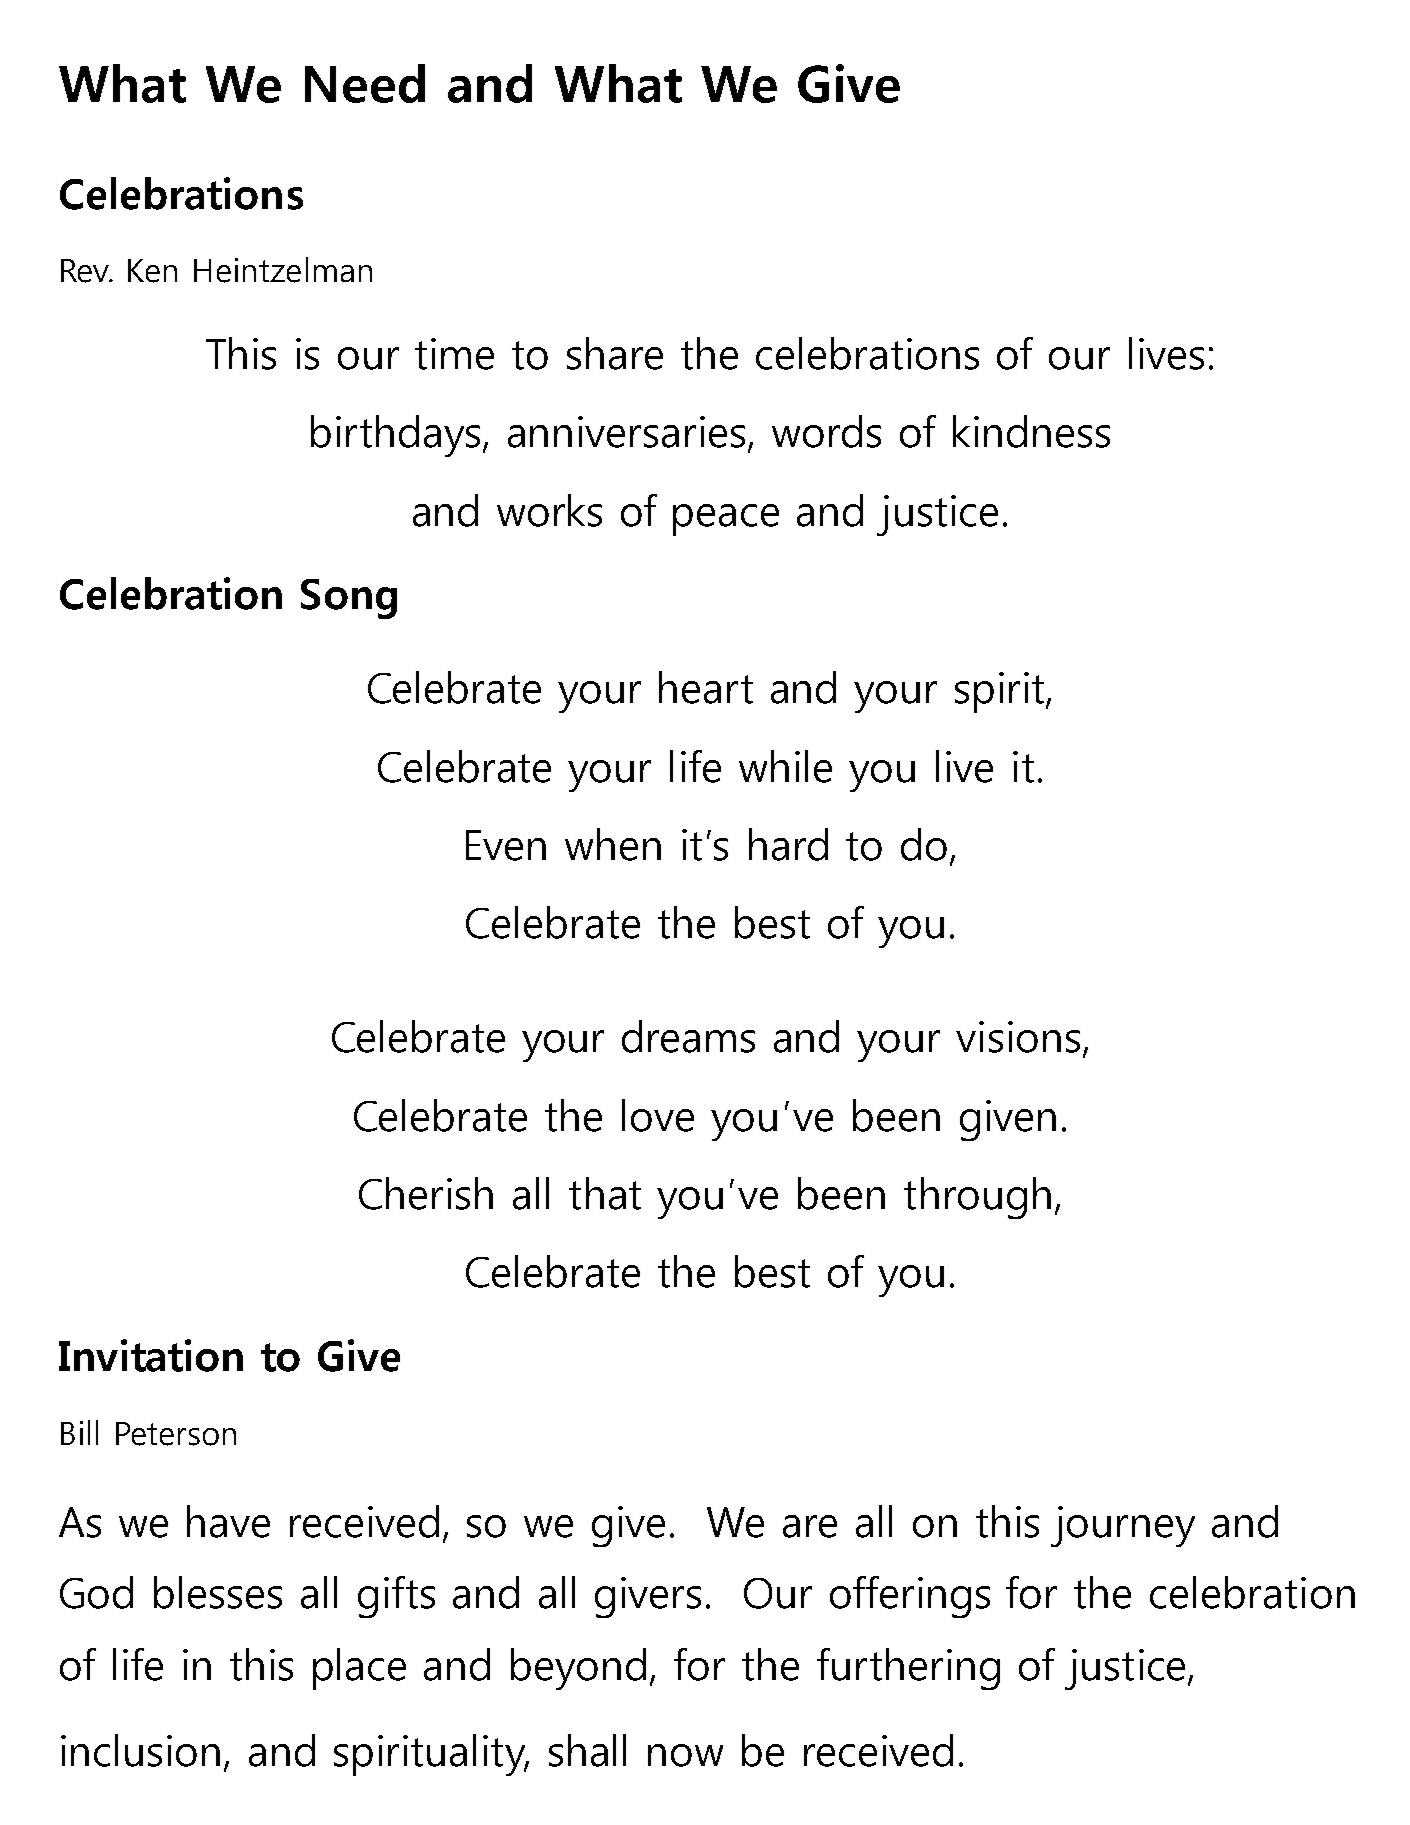  What do you see at coordinates (1031, 431) in the screenshot?
I see `kindness` at bounding box center [1031, 431].
